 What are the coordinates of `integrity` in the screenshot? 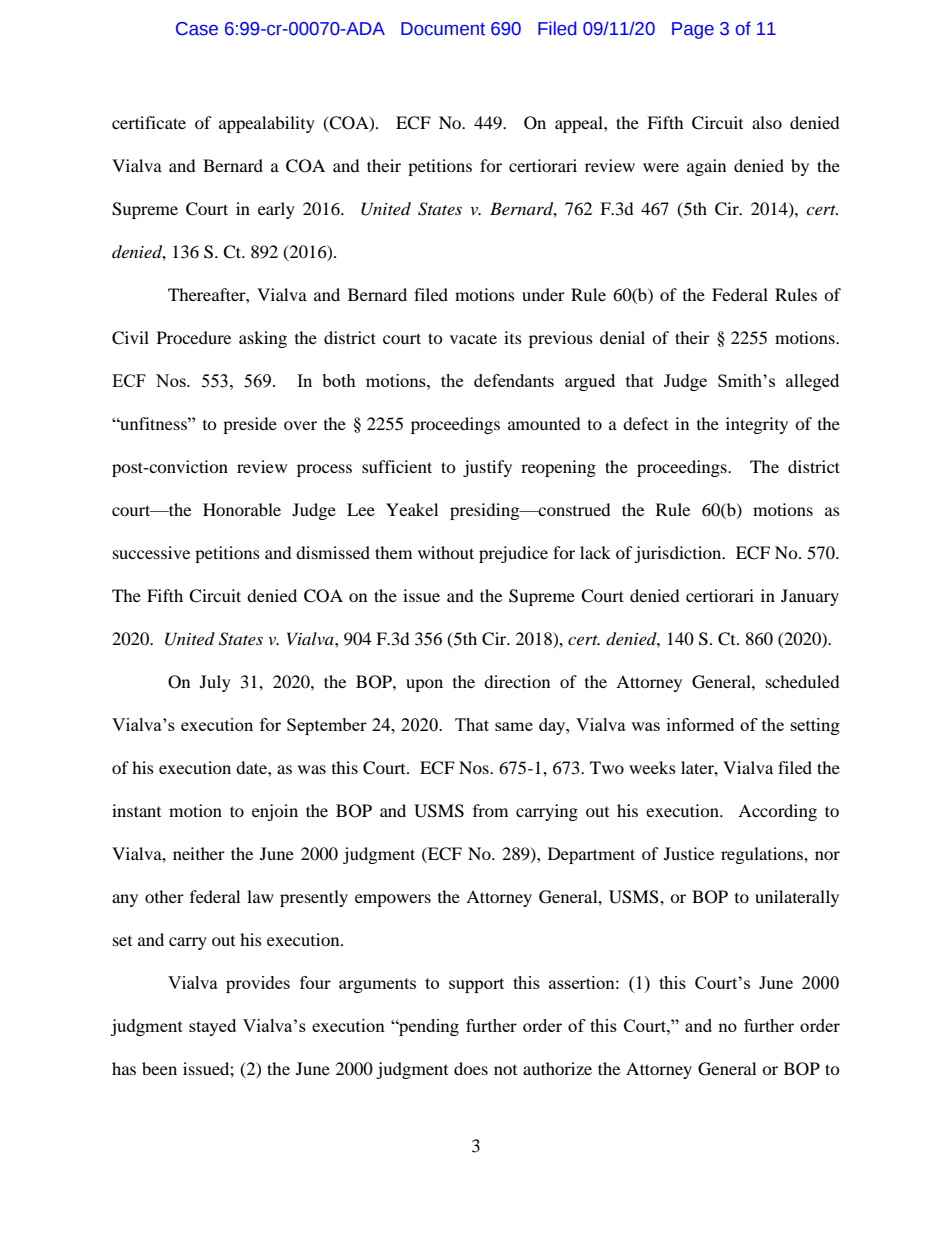 It's located at (757, 425).
